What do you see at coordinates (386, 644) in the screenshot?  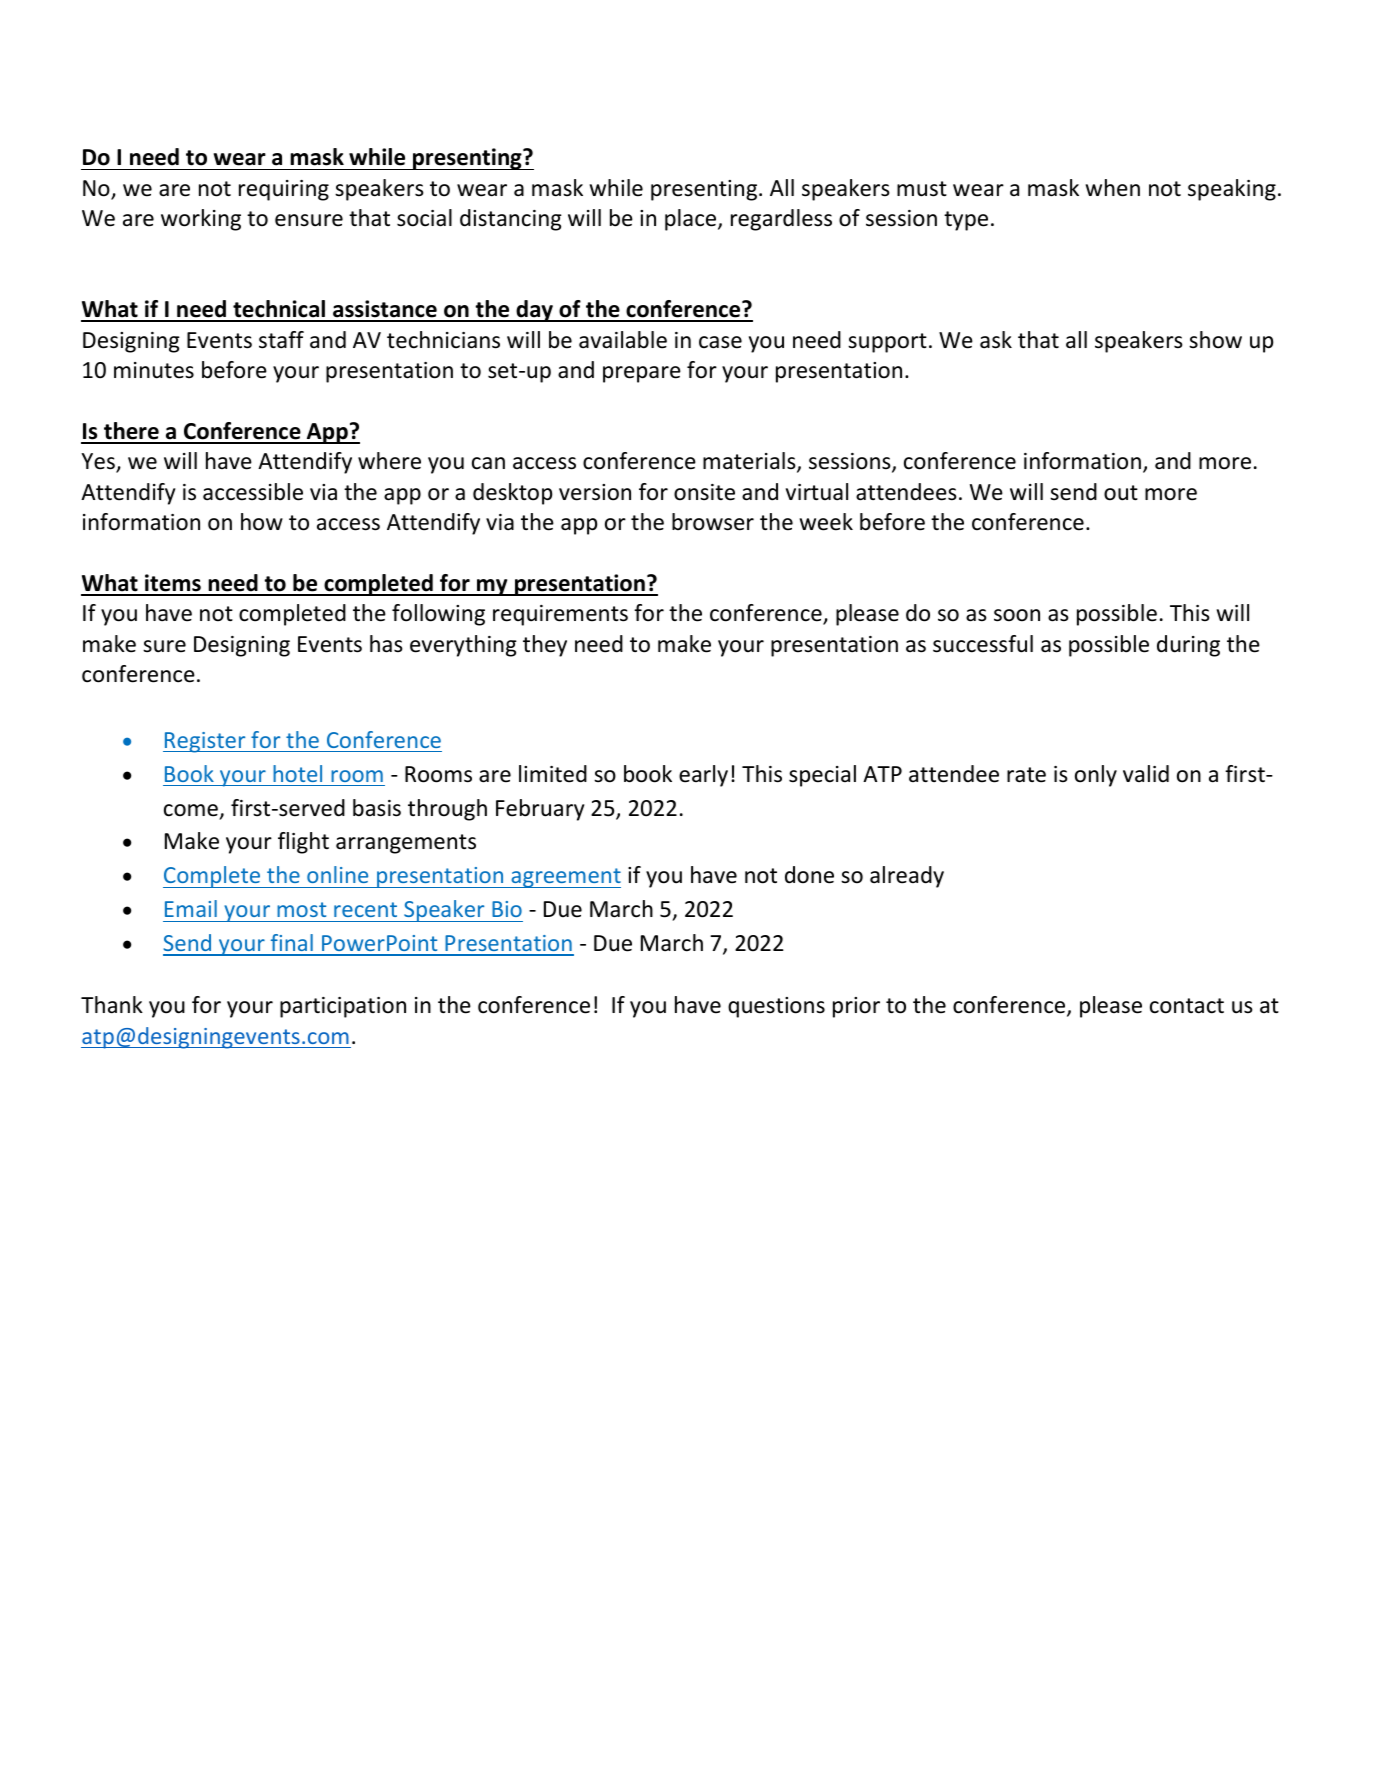 I see `has` at bounding box center [386, 644].
